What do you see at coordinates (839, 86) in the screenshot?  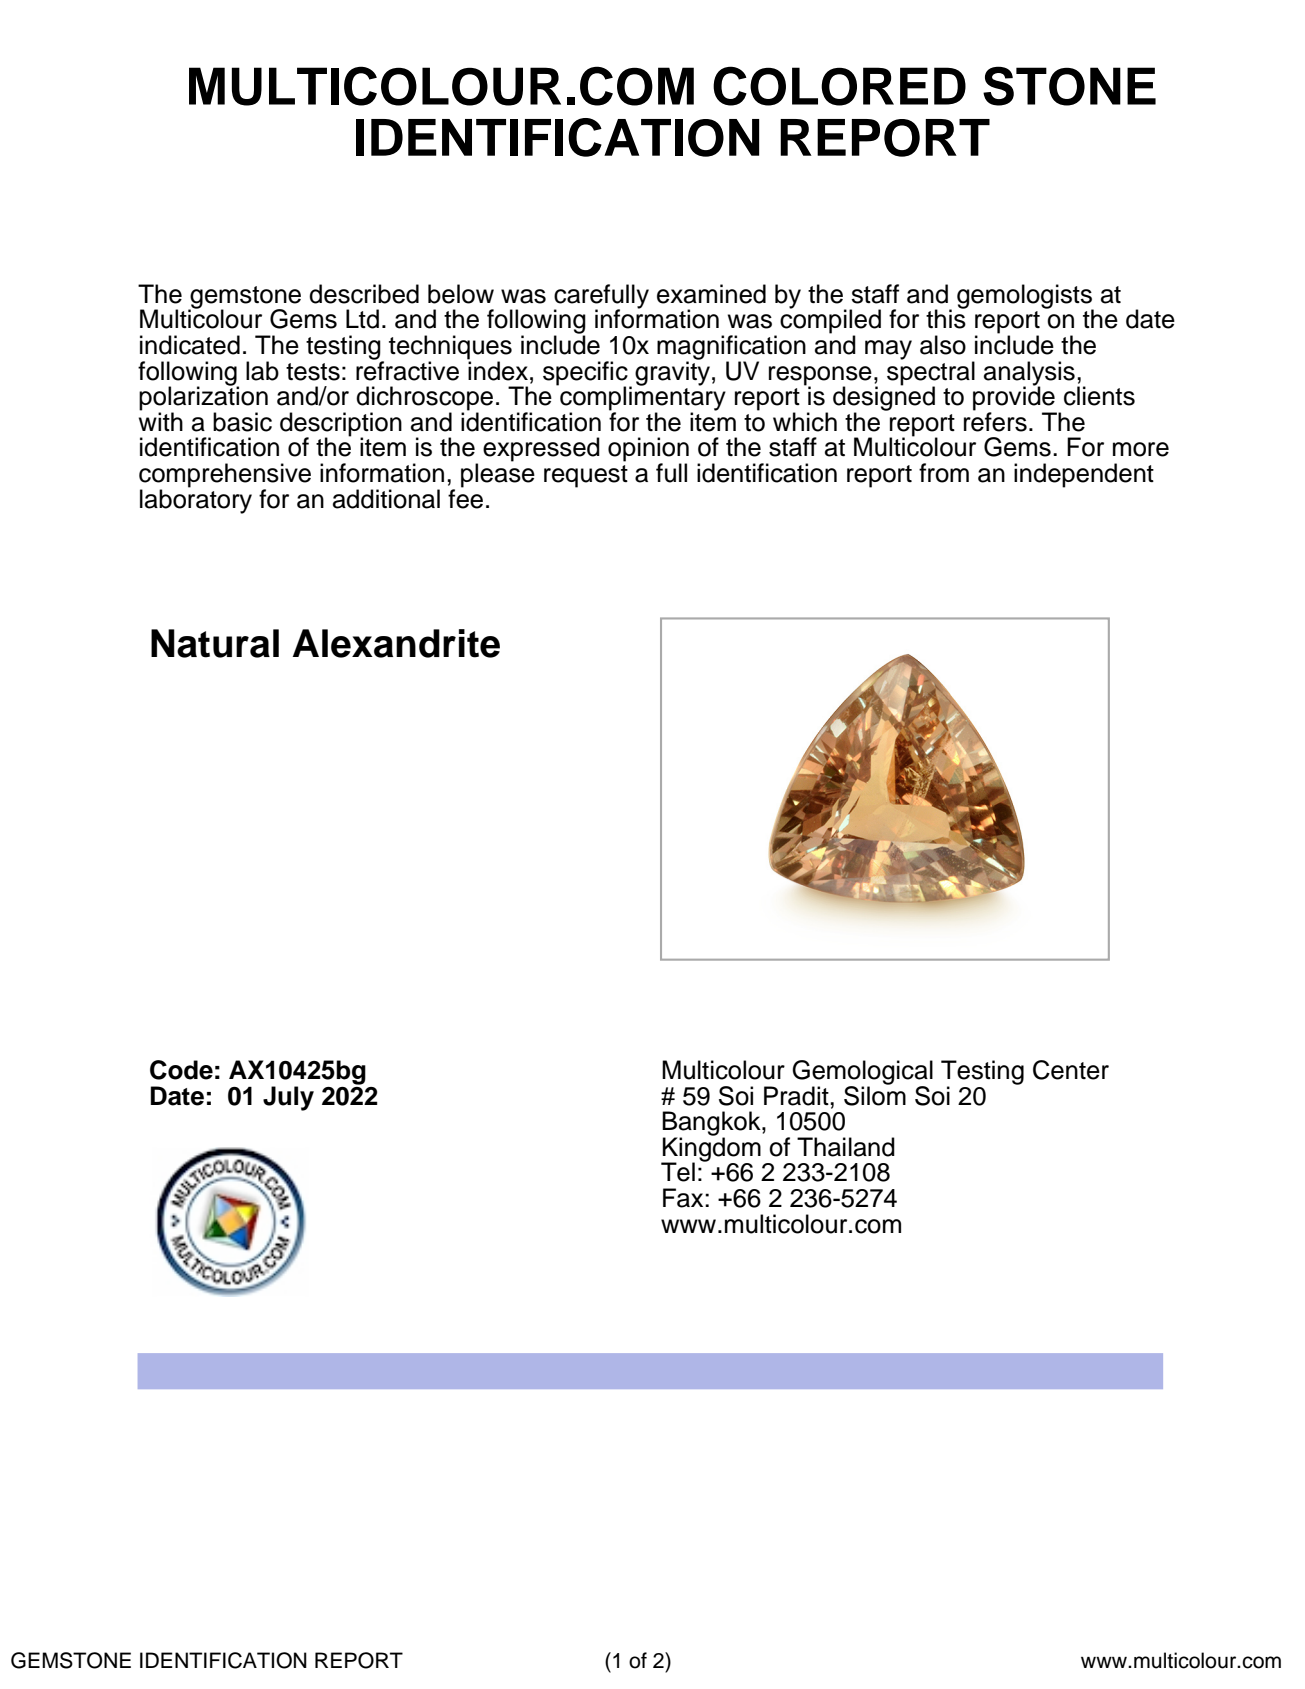 I see `COLORED` at bounding box center [839, 86].
